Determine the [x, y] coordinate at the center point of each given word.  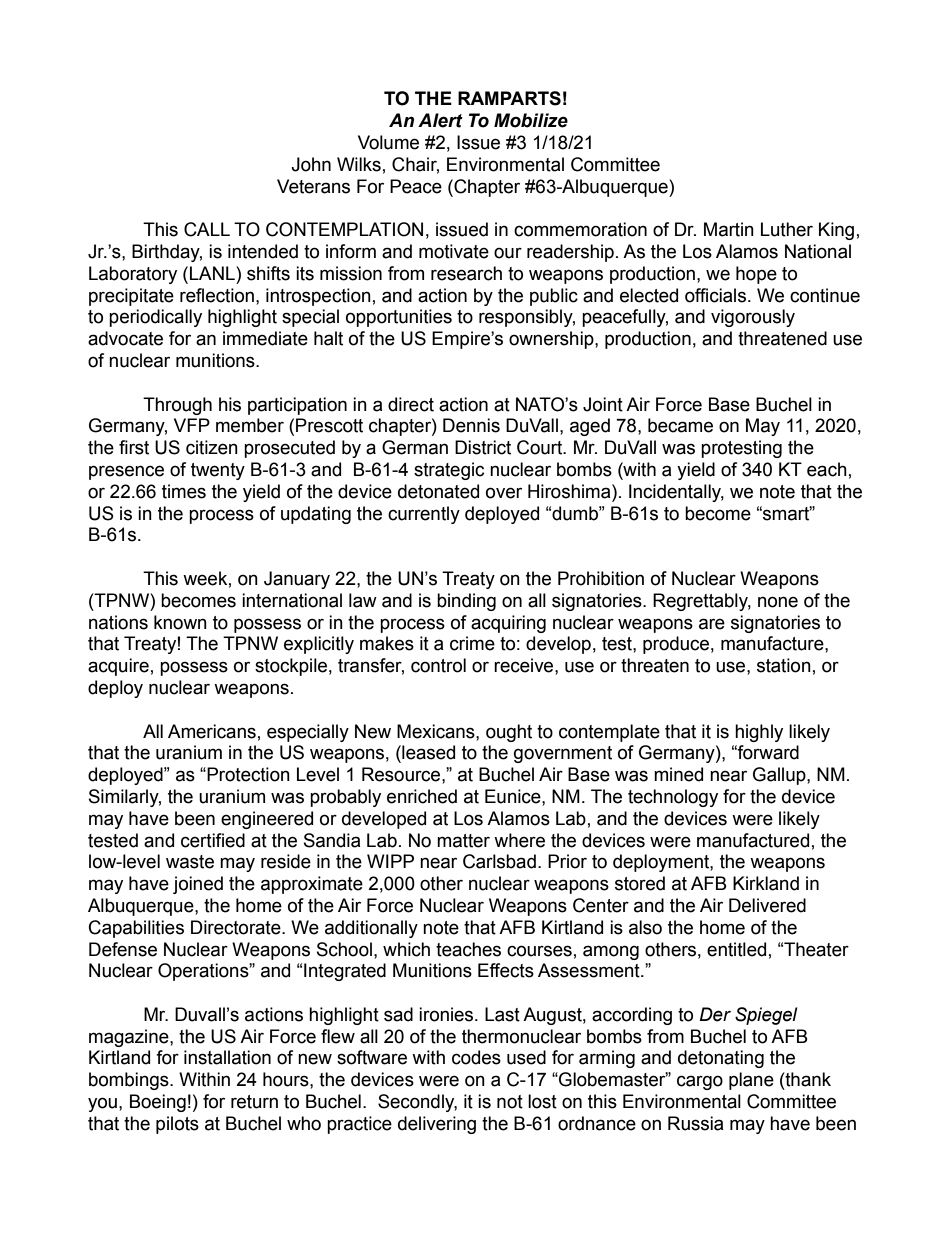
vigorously [753, 318]
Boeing [158, 1103]
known [180, 622]
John [311, 164]
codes [476, 1057]
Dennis [471, 425]
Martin [729, 229]
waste [190, 862]
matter [463, 841]
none [778, 602]
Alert [440, 120]
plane [751, 1081]
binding [466, 602]
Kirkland [766, 883]
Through [177, 406]
